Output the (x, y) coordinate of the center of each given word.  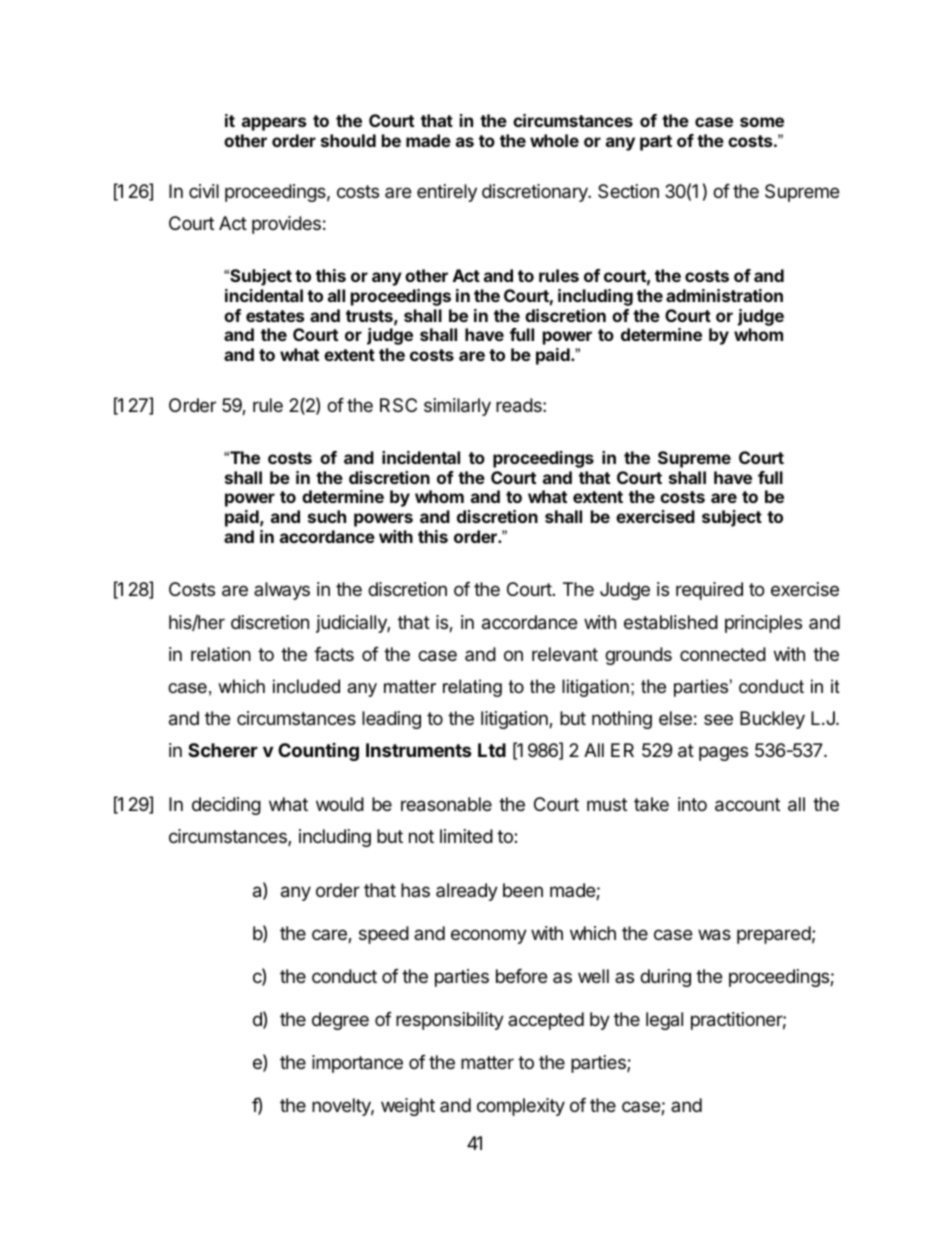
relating (472, 688)
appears (274, 124)
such (327, 516)
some (762, 122)
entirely (447, 193)
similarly (457, 407)
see (718, 719)
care (330, 936)
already (467, 892)
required (709, 591)
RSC (398, 405)
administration (724, 295)
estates (275, 316)
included (306, 686)
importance (357, 1064)
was (714, 935)
